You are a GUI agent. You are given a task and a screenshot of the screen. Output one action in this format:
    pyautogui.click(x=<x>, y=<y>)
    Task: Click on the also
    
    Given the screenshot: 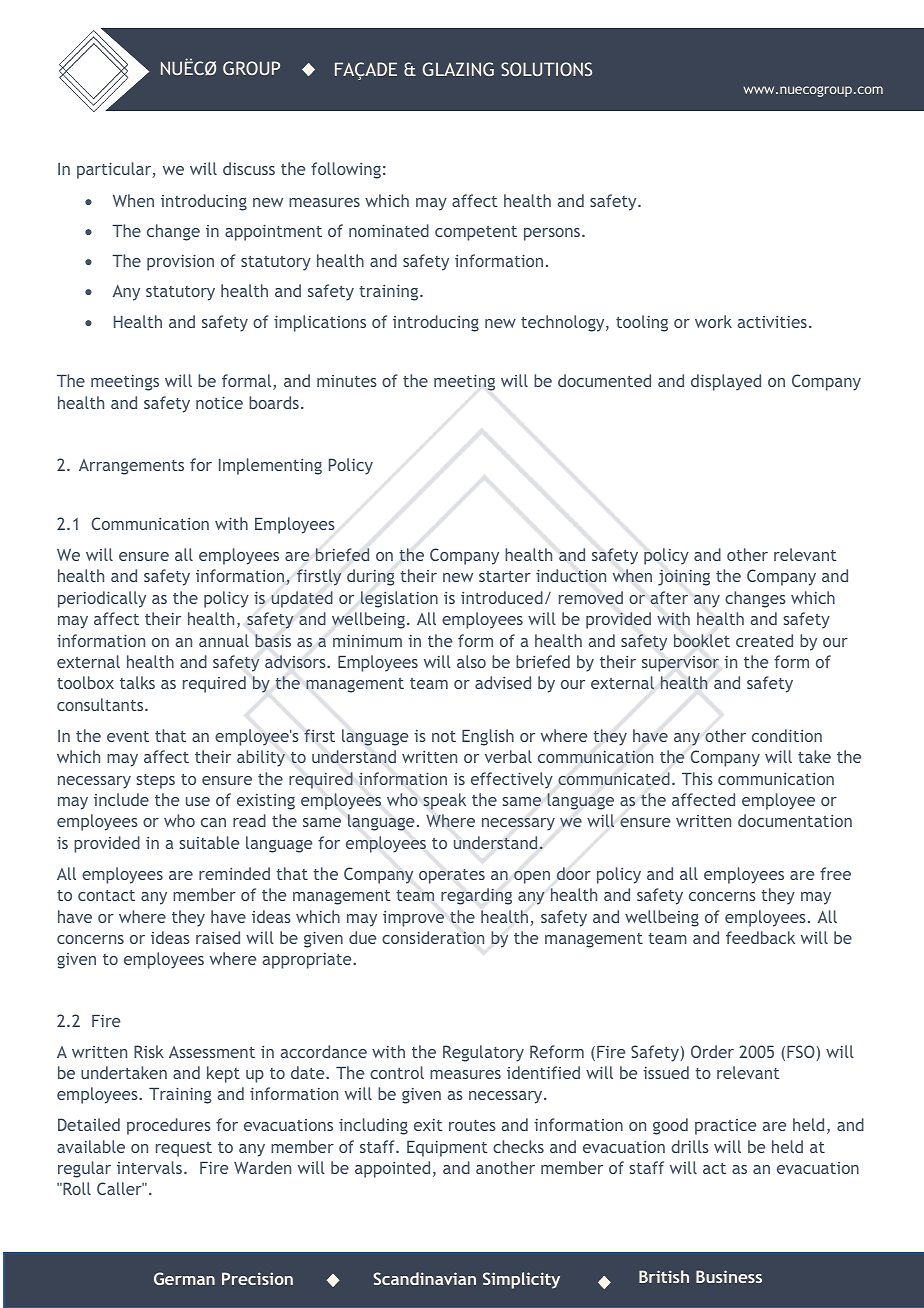 What is the action you would take?
    pyautogui.click(x=471, y=661)
